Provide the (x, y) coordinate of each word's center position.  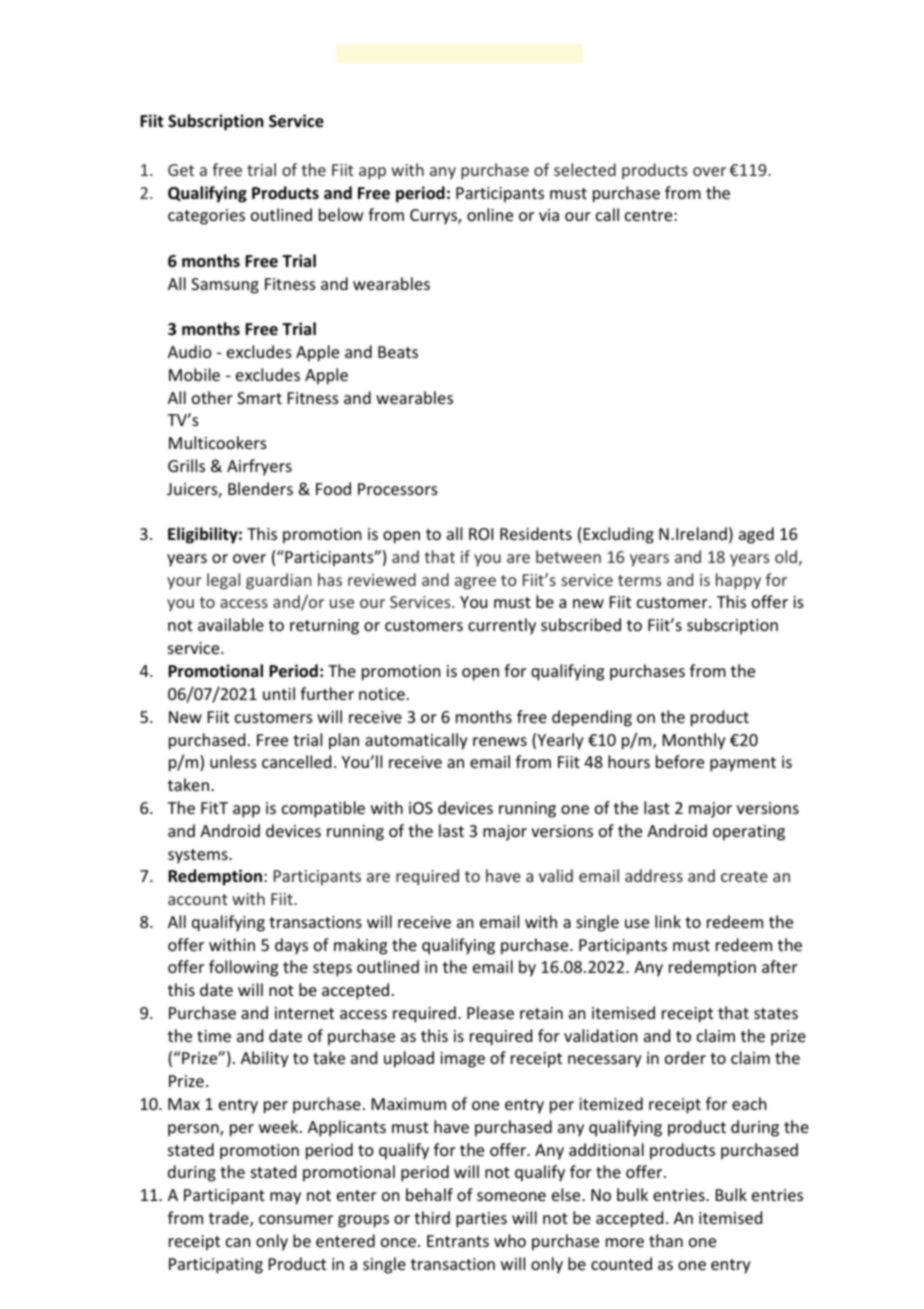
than (666, 1240)
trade (230, 1219)
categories (206, 217)
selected (585, 169)
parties (481, 1220)
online (490, 214)
